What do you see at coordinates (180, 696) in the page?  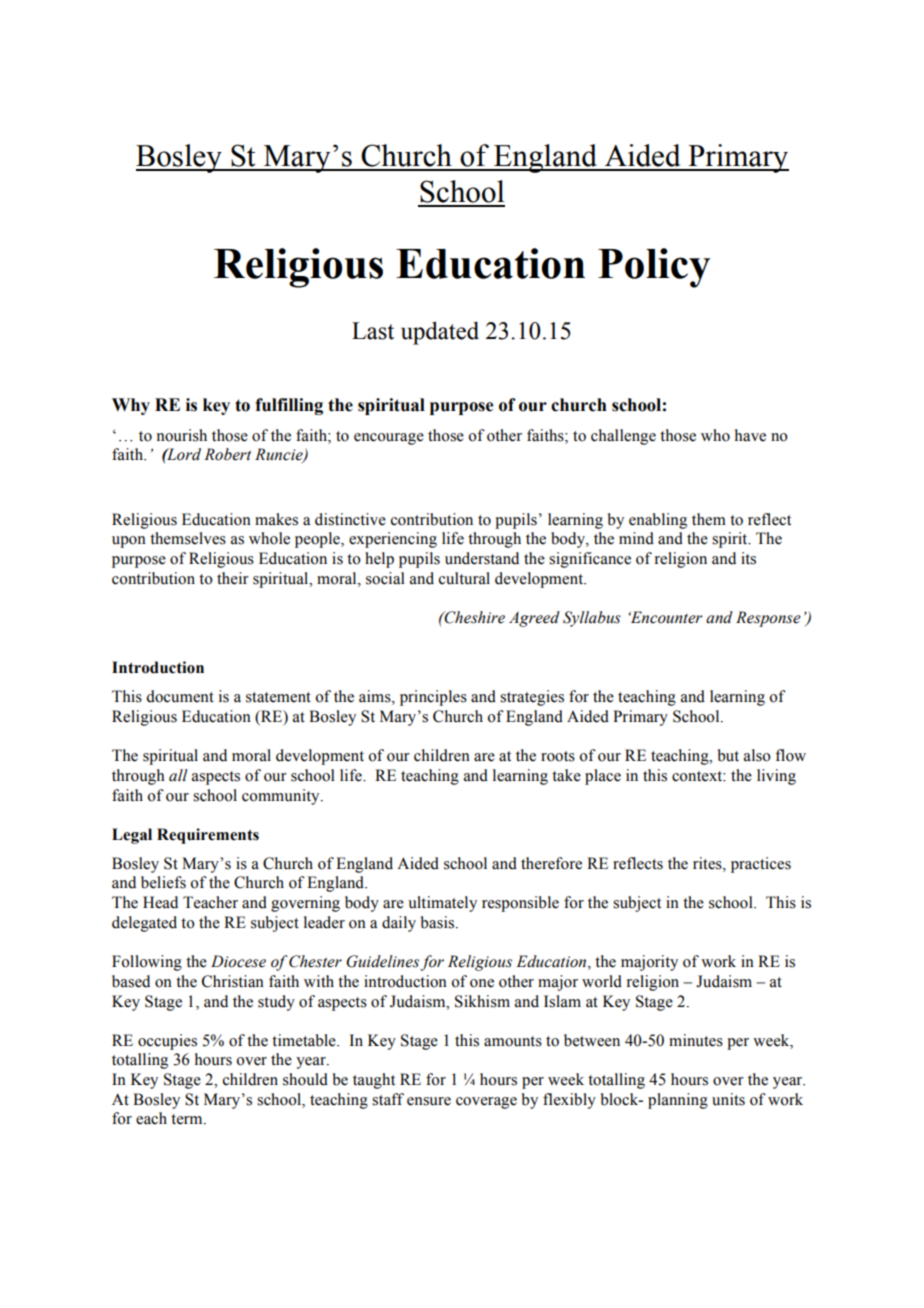 I see `document` at bounding box center [180, 696].
